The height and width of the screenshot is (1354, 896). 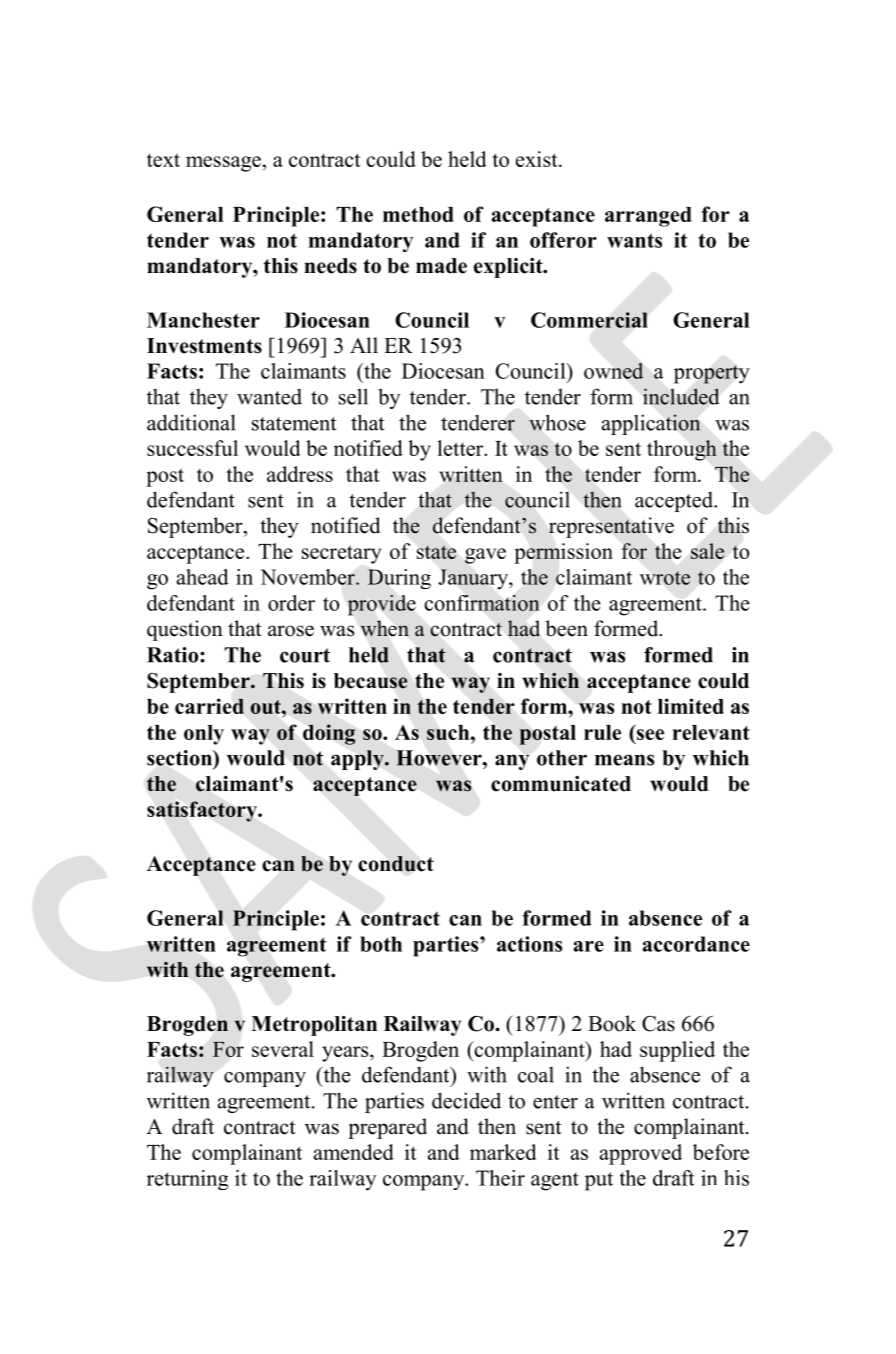 What do you see at coordinates (396, 864) in the screenshot?
I see `conduct` at bounding box center [396, 864].
